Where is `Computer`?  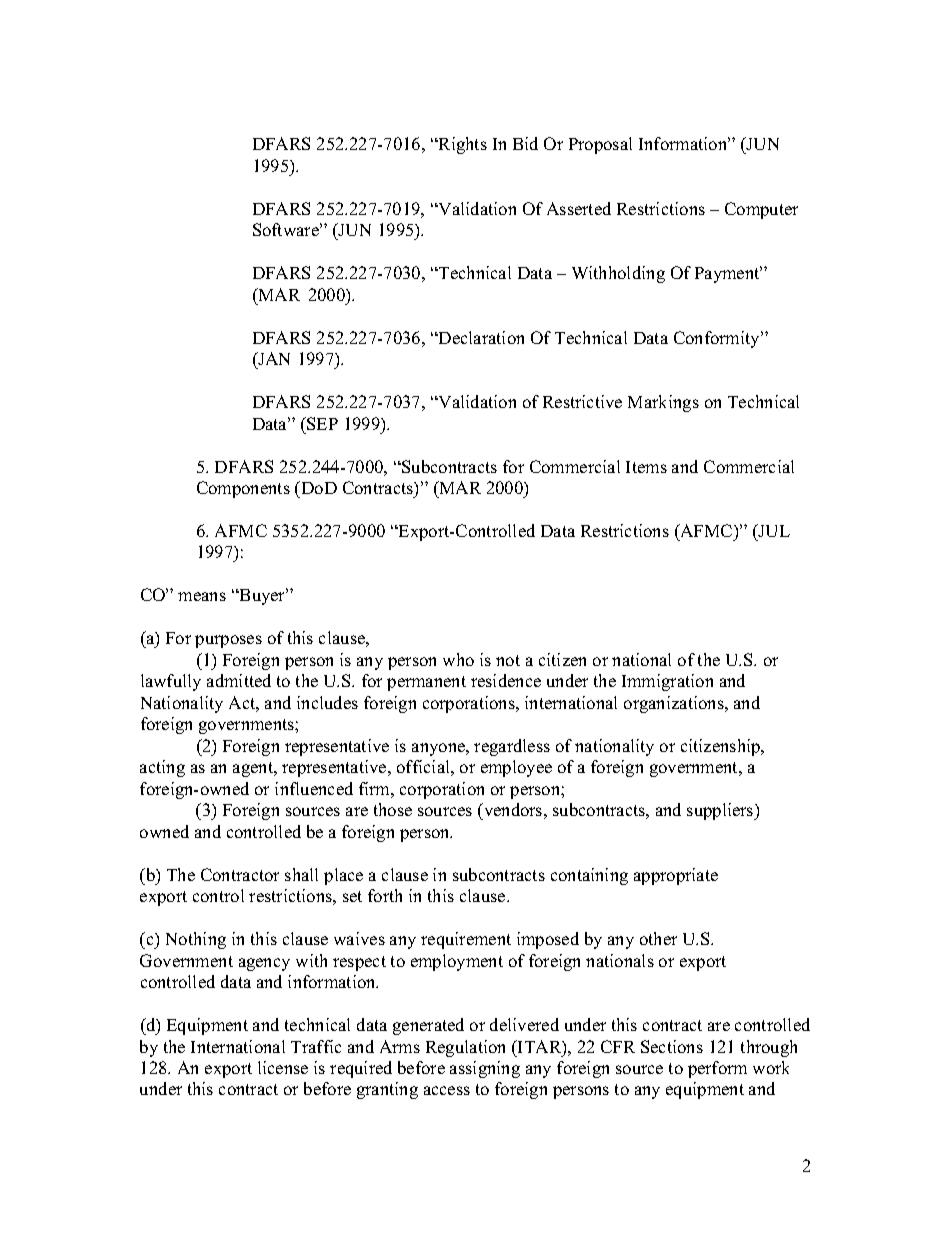 Computer is located at coordinates (761, 210).
